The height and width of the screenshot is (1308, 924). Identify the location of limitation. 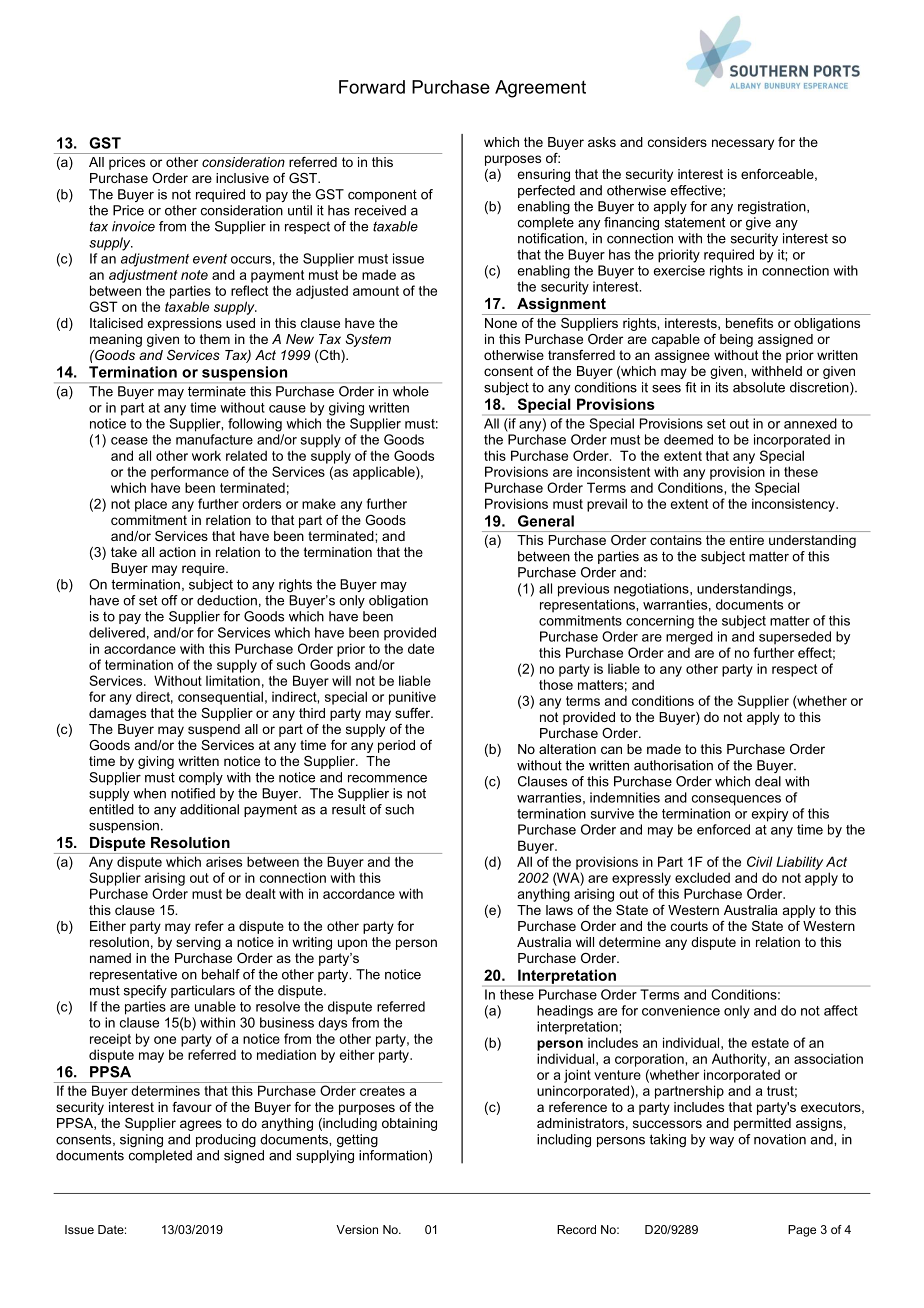
(233, 680).
